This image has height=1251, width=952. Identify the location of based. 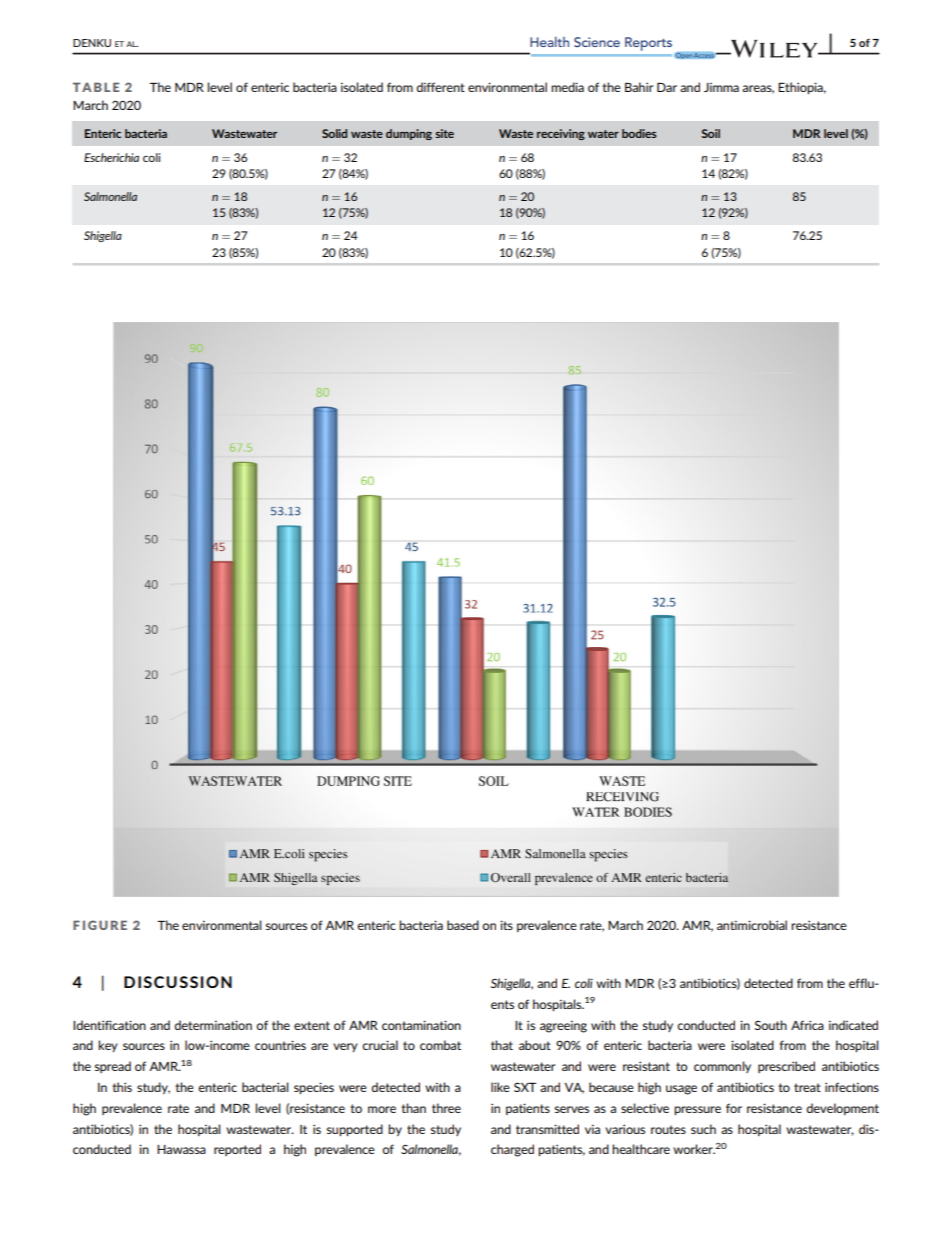
(463, 925).
